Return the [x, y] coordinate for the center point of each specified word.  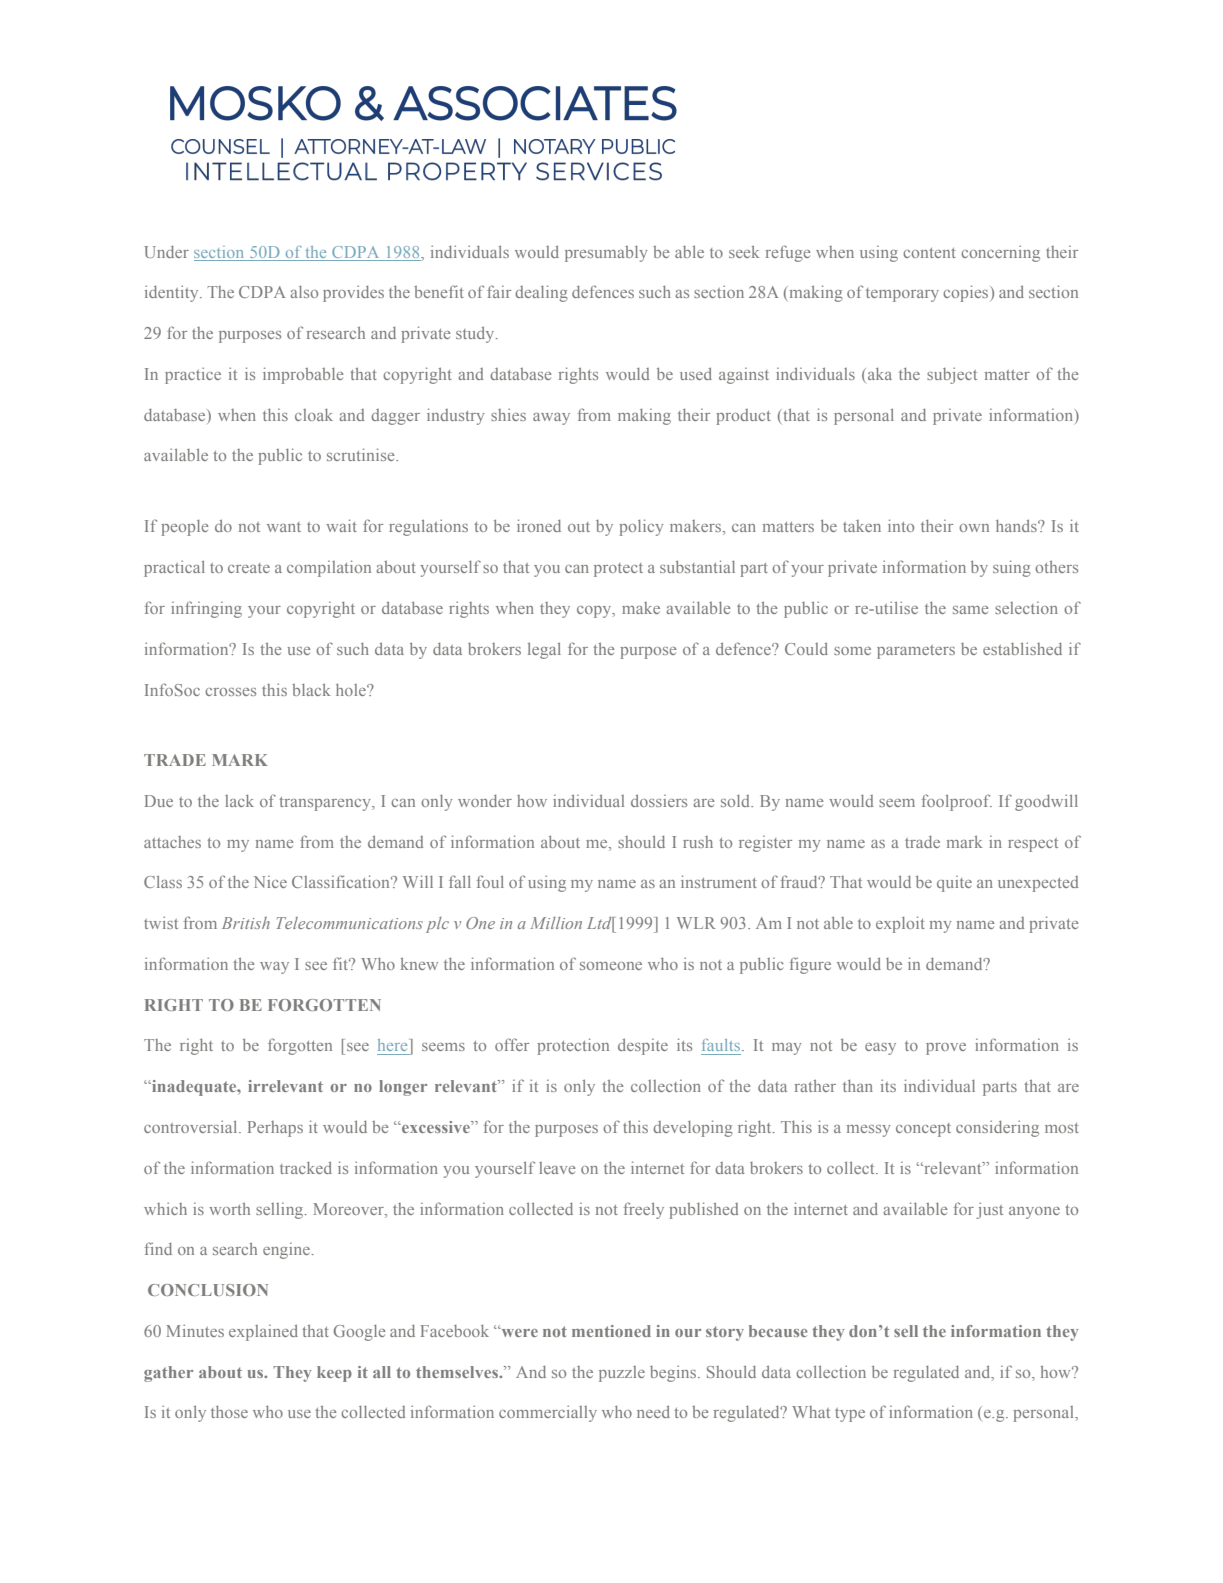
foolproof [957, 802]
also [304, 292]
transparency [326, 804]
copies [967, 293]
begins [674, 1373]
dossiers [659, 800]
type [850, 1415]
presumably [606, 254]
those [229, 1412]
